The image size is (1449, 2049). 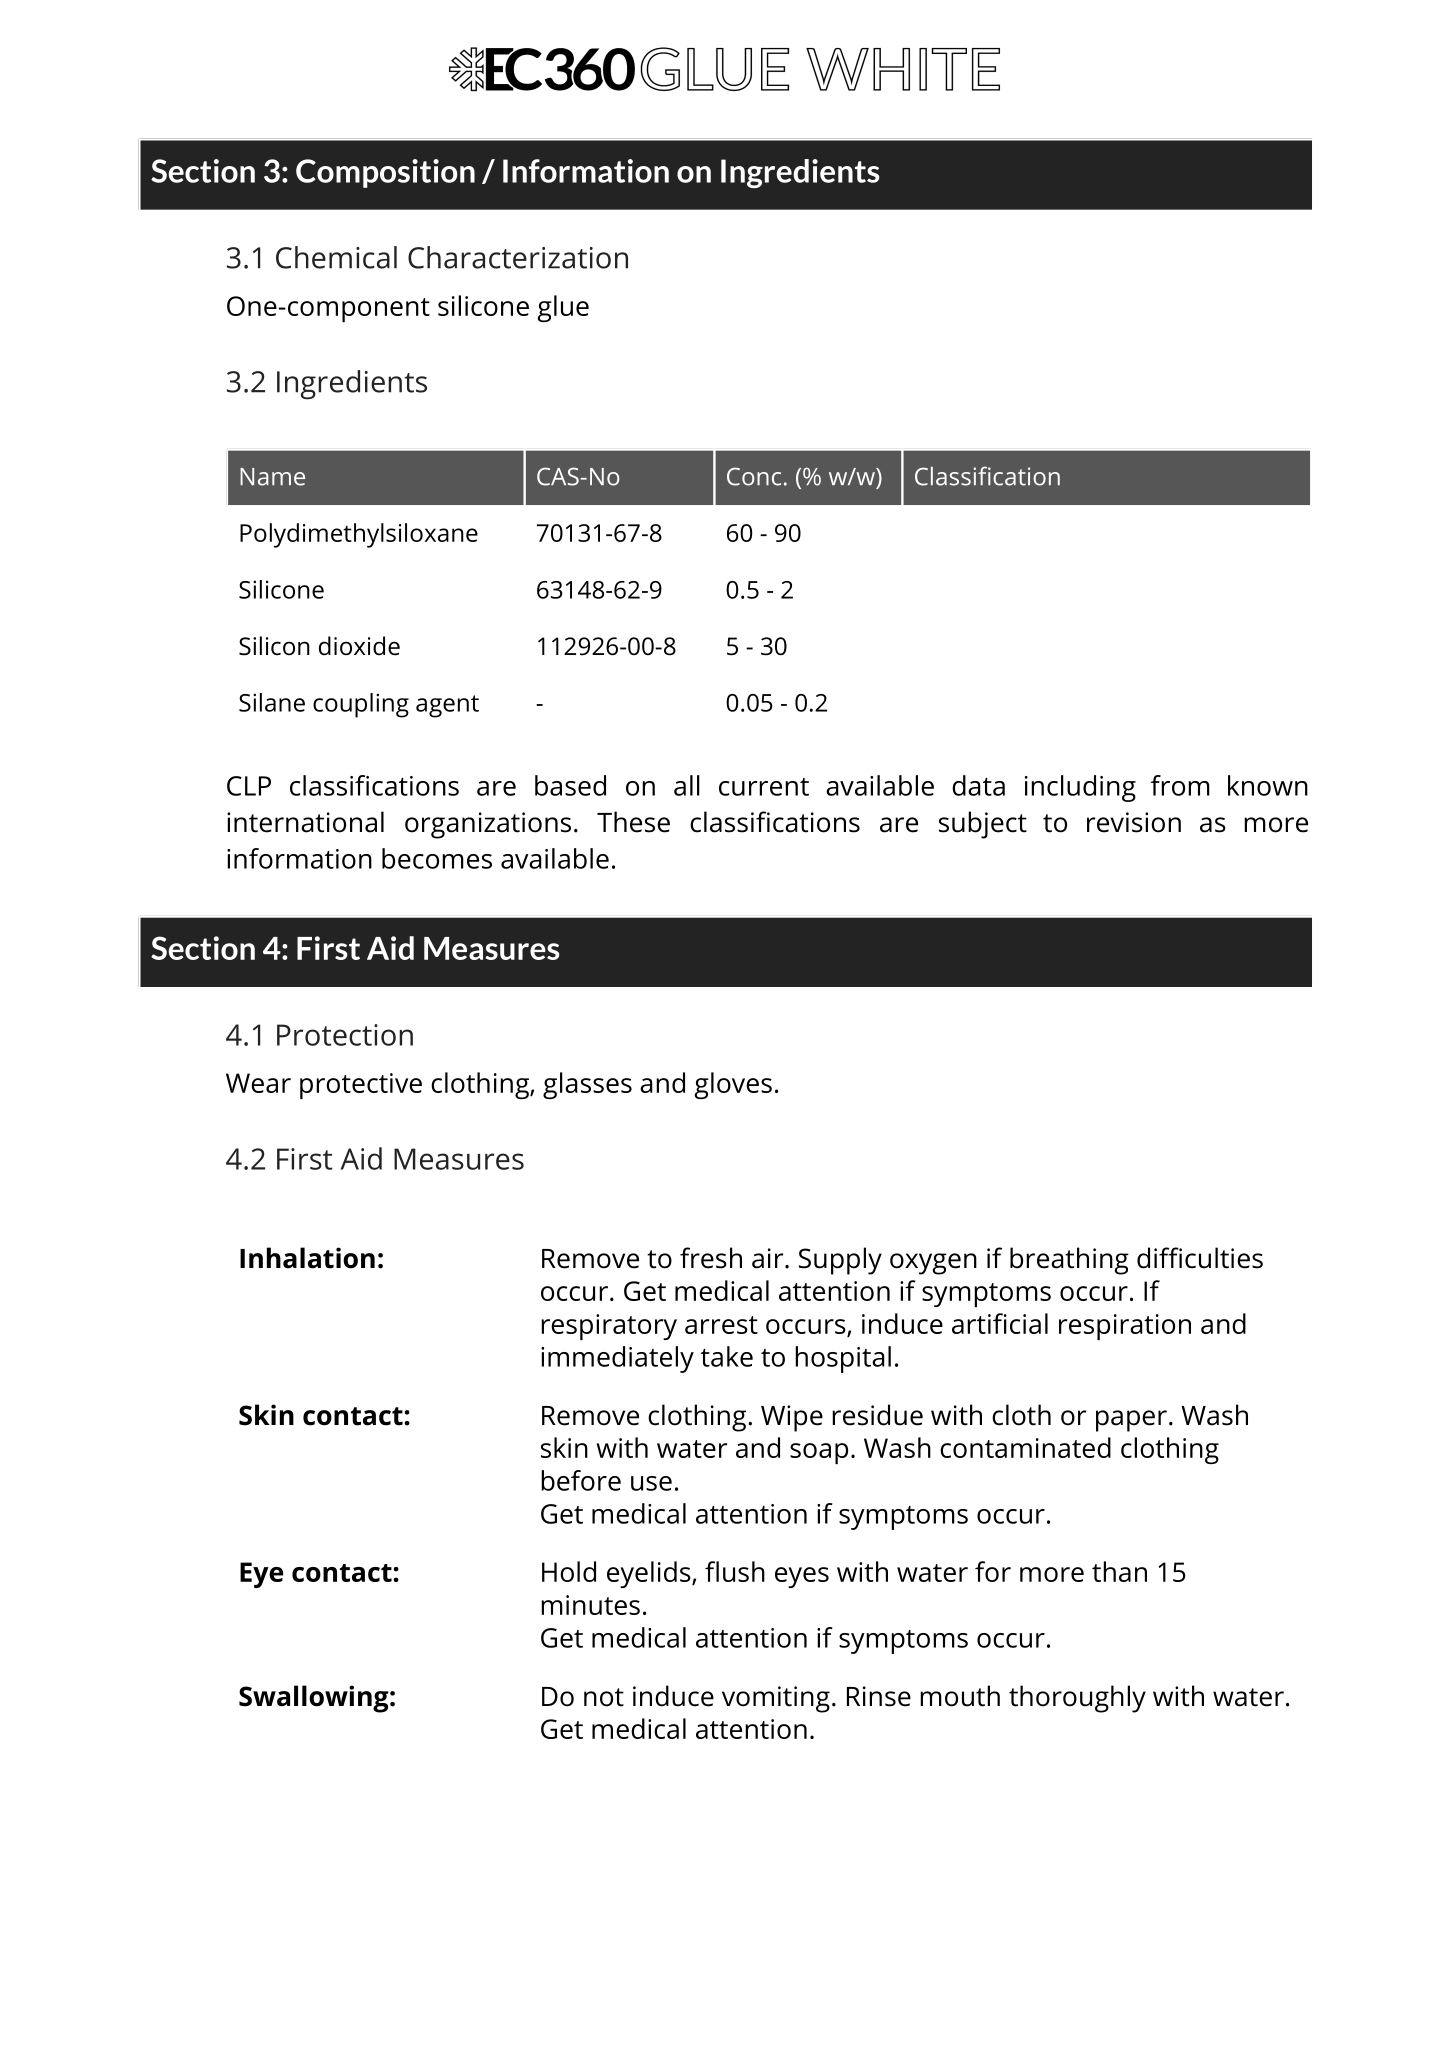 What do you see at coordinates (563, 308) in the screenshot?
I see `glue` at bounding box center [563, 308].
